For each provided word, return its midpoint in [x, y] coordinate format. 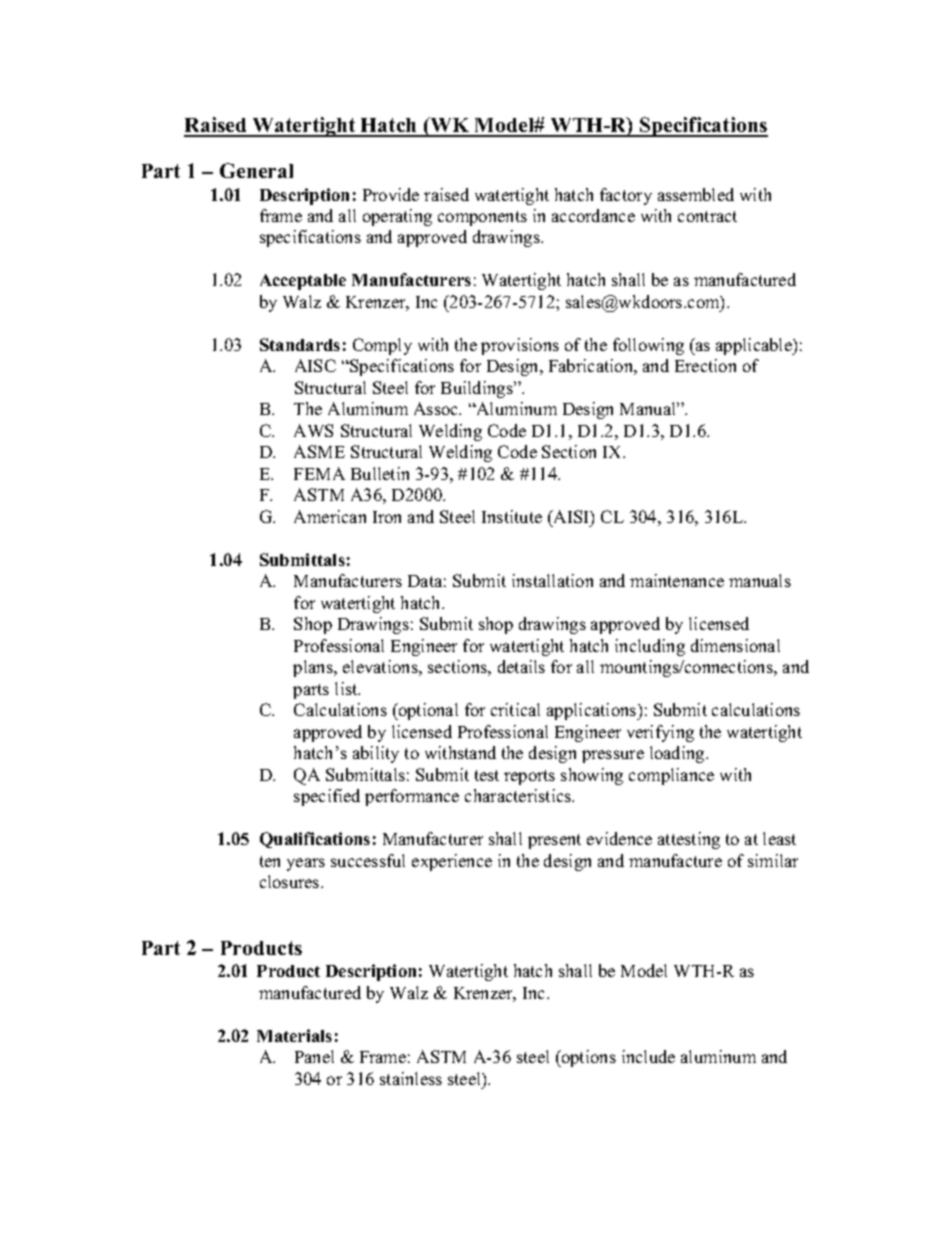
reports [529, 777]
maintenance [677, 580]
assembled [696, 194]
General [256, 170]
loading [678, 754]
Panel [314, 1056]
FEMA [319, 473]
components [482, 218]
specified [327, 797]
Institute [512, 516]
